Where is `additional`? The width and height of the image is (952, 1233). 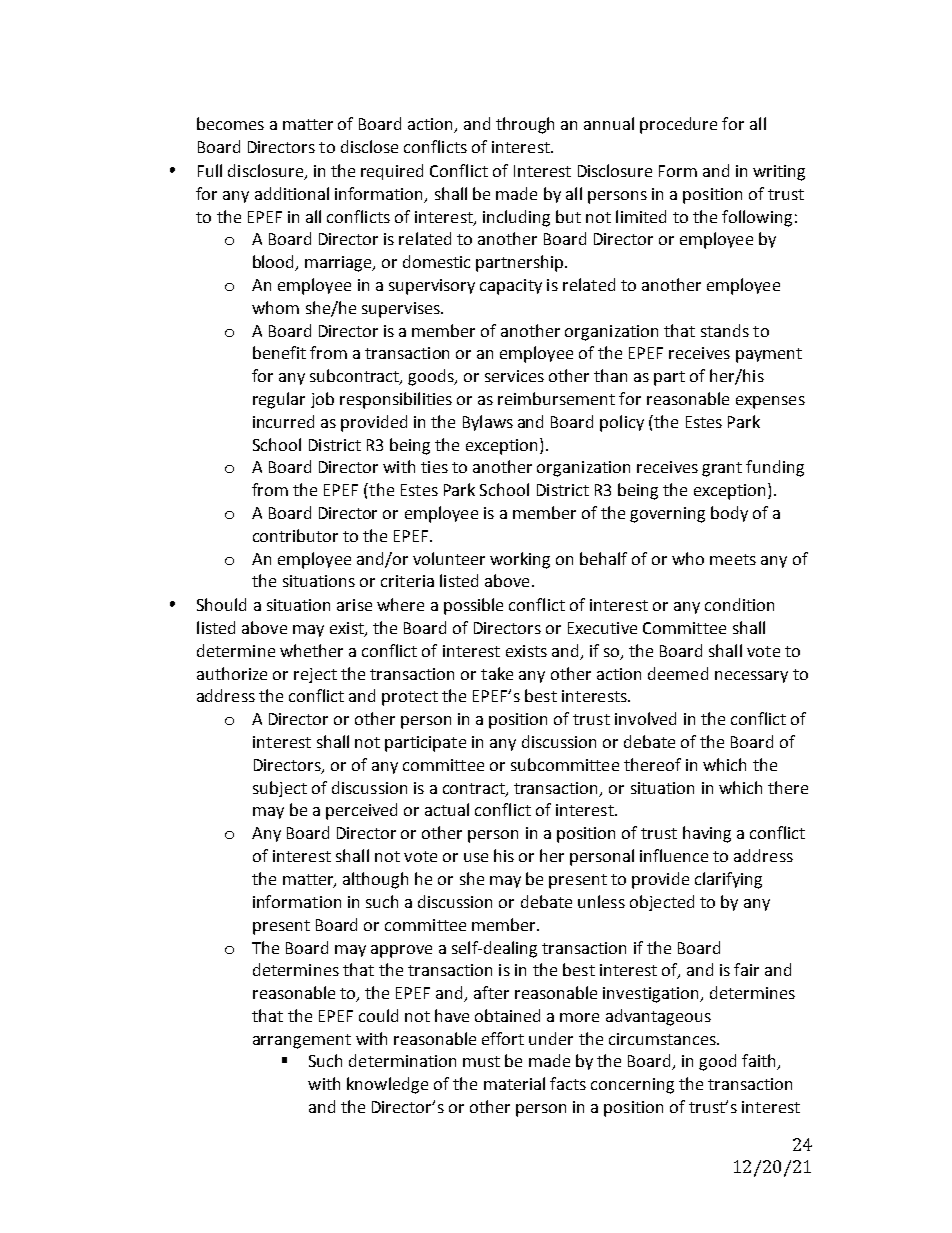
additional is located at coordinates (292, 193).
